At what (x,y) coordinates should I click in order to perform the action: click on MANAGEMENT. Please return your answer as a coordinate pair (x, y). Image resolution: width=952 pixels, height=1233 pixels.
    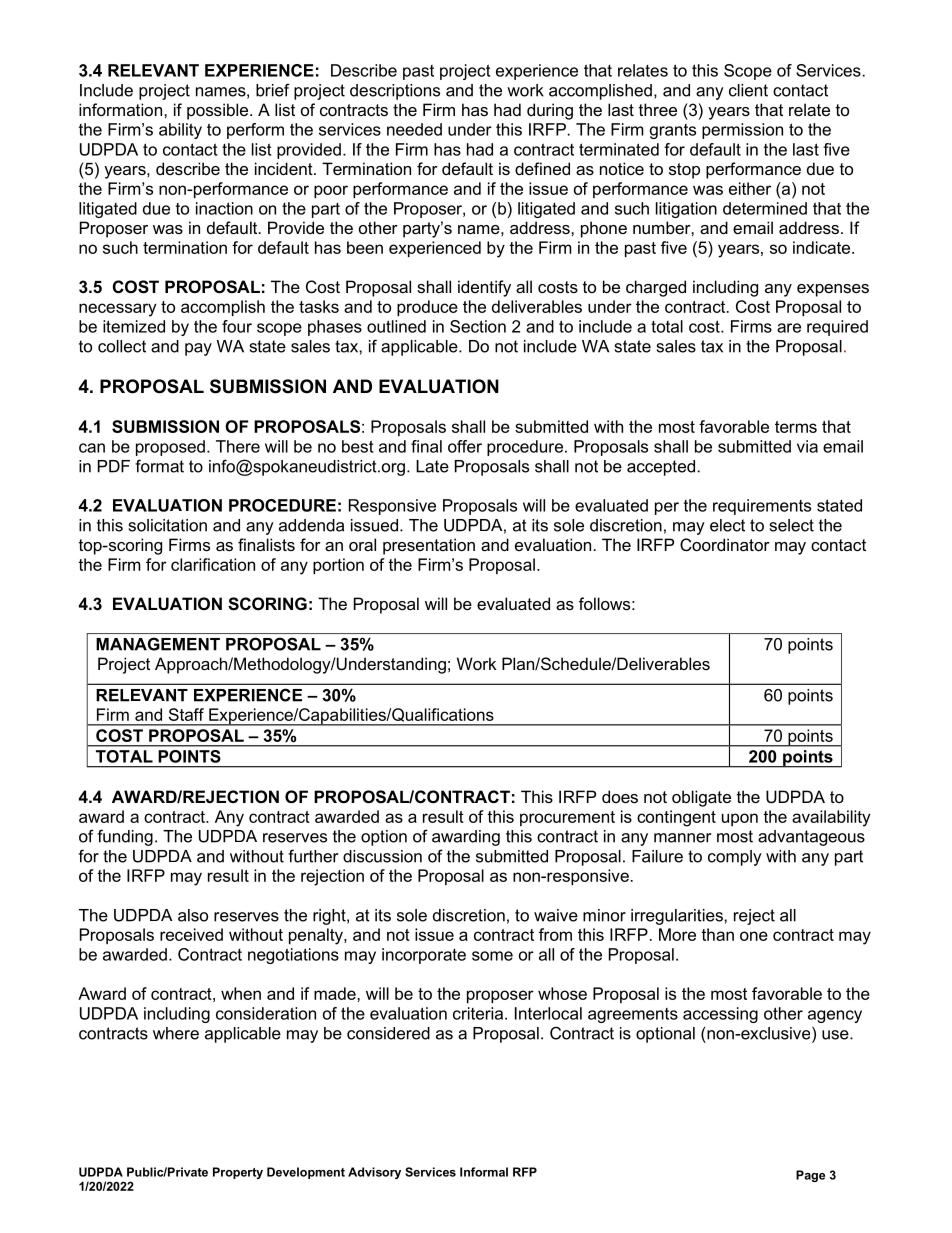
    Looking at the image, I should click on (158, 644).
